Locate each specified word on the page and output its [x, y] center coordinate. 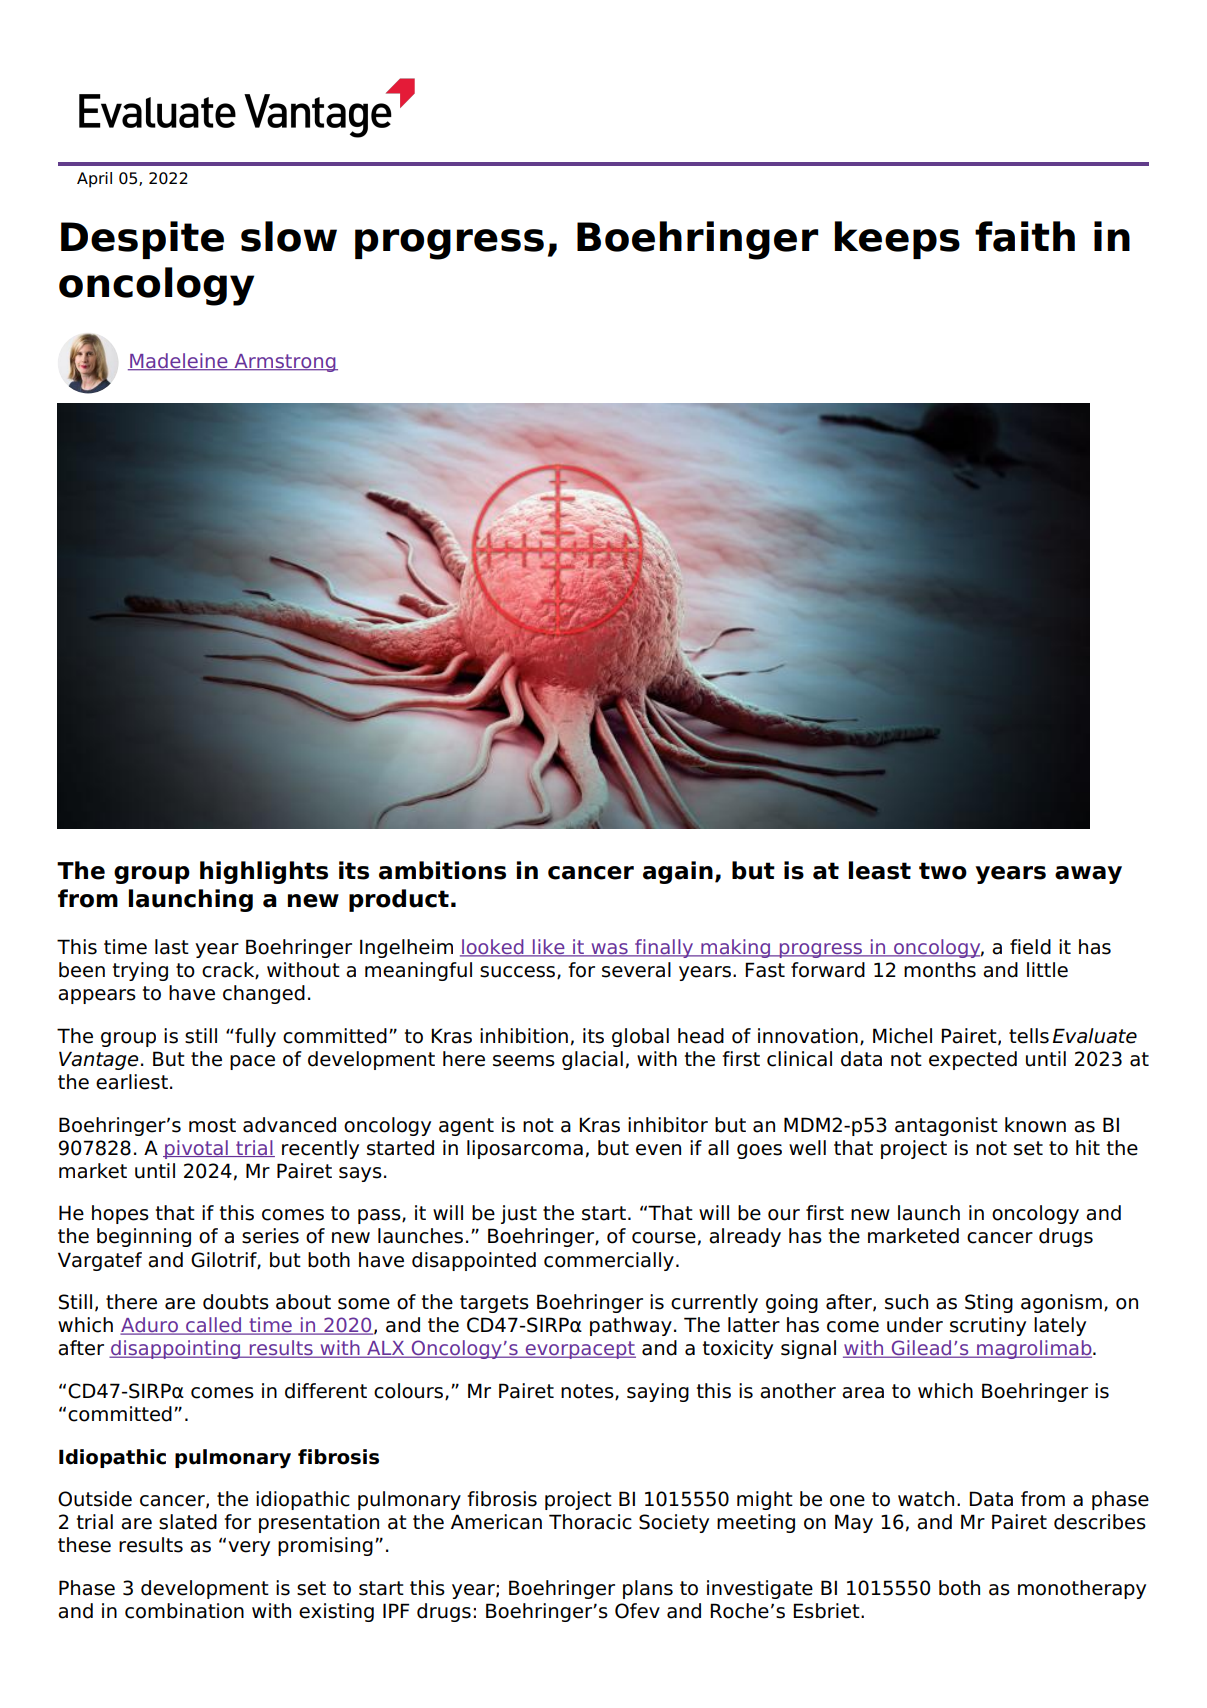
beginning [144, 1237]
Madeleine [179, 362]
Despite [142, 240]
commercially [609, 1261]
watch [926, 1499]
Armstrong [285, 363]
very [249, 1548]
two [943, 871]
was [609, 950]
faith [1025, 236]
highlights [264, 872]
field [1030, 947]
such [906, 1302]
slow [289, 236]
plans [648, 1589]
